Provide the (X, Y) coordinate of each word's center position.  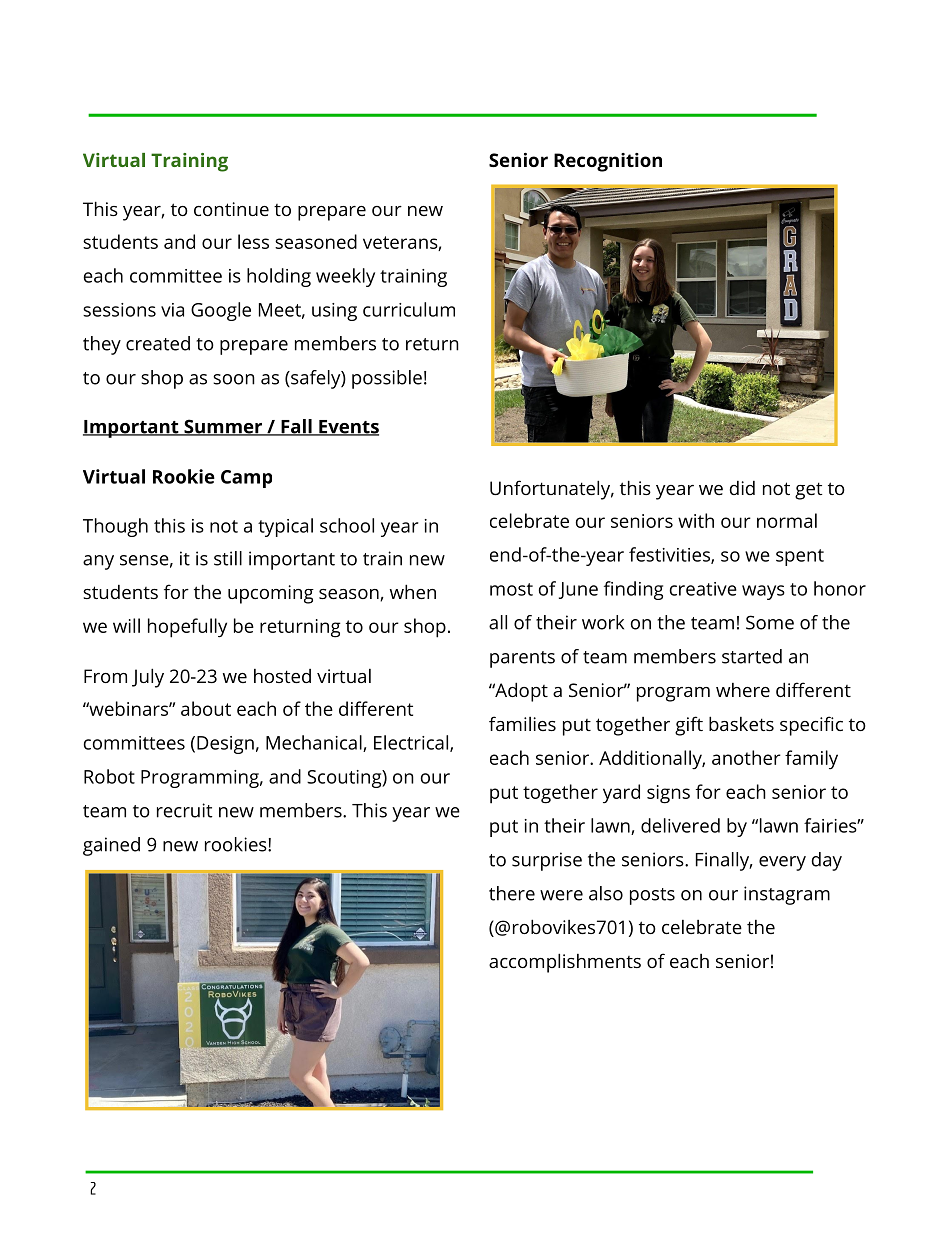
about (206, 708)
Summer (223, 427)
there (512, 893)
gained (111, 846)
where (743, 690)
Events (348, 428)
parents (522, 659)
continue (231, 209)
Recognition (608, 162)
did (742, 488)
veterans (401, 243)
